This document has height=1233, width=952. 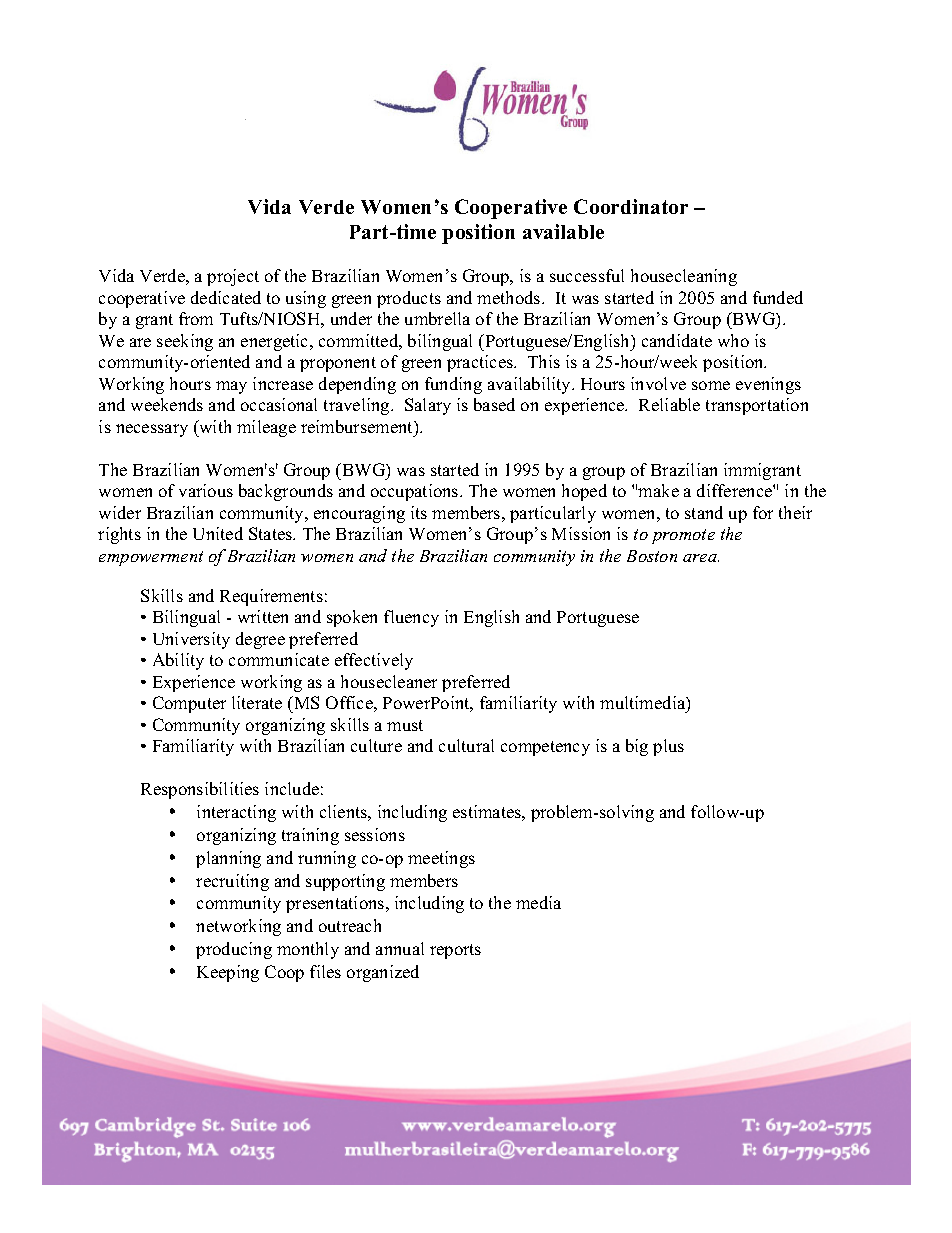 I want to click on housecleaning, so click(x=684, y=277).
